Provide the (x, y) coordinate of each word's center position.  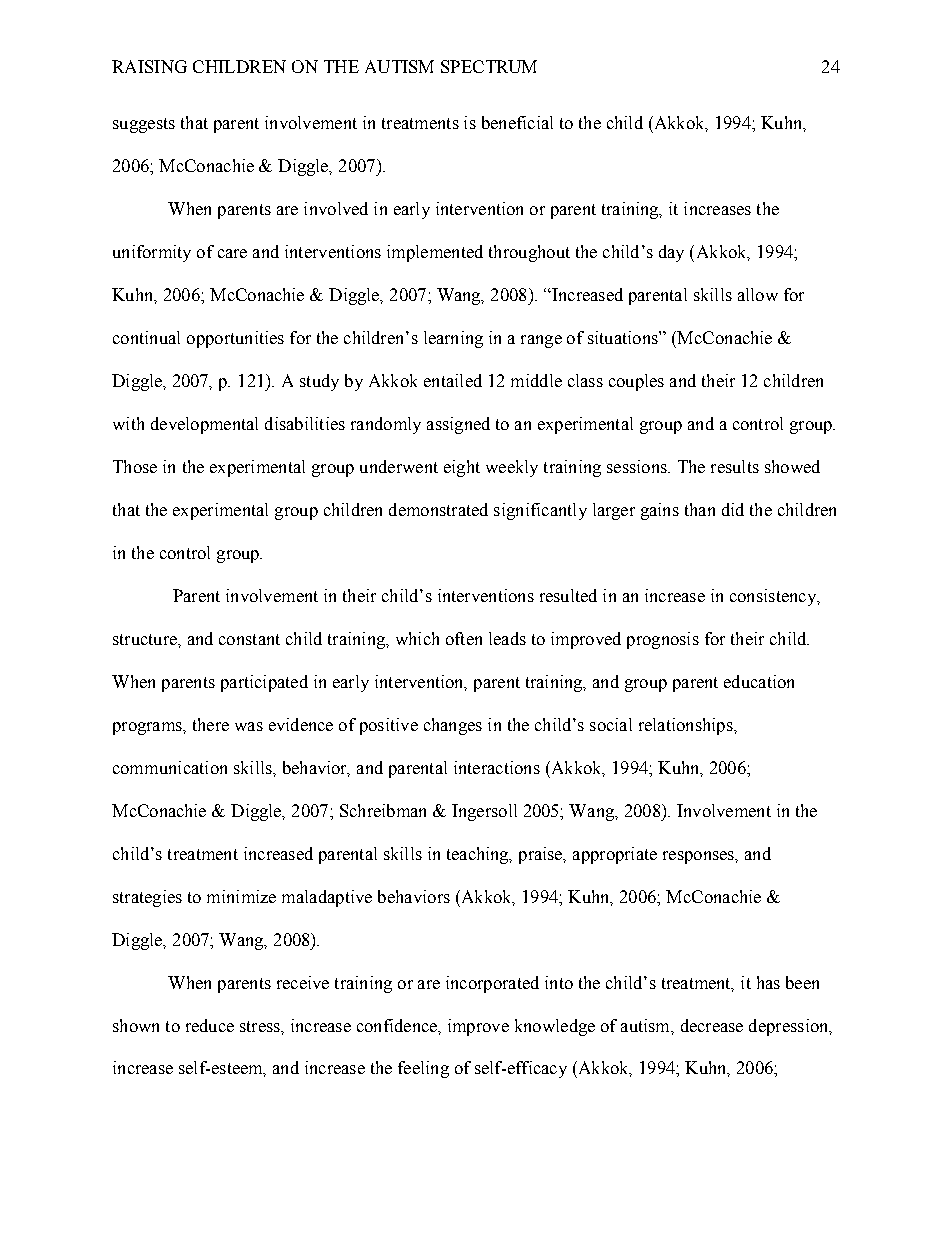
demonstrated (438, 509)
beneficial (517, 122)
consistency (774, 597)
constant (249, 639)
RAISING (149, 66)
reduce (210, 1025)
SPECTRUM (489, 66)
